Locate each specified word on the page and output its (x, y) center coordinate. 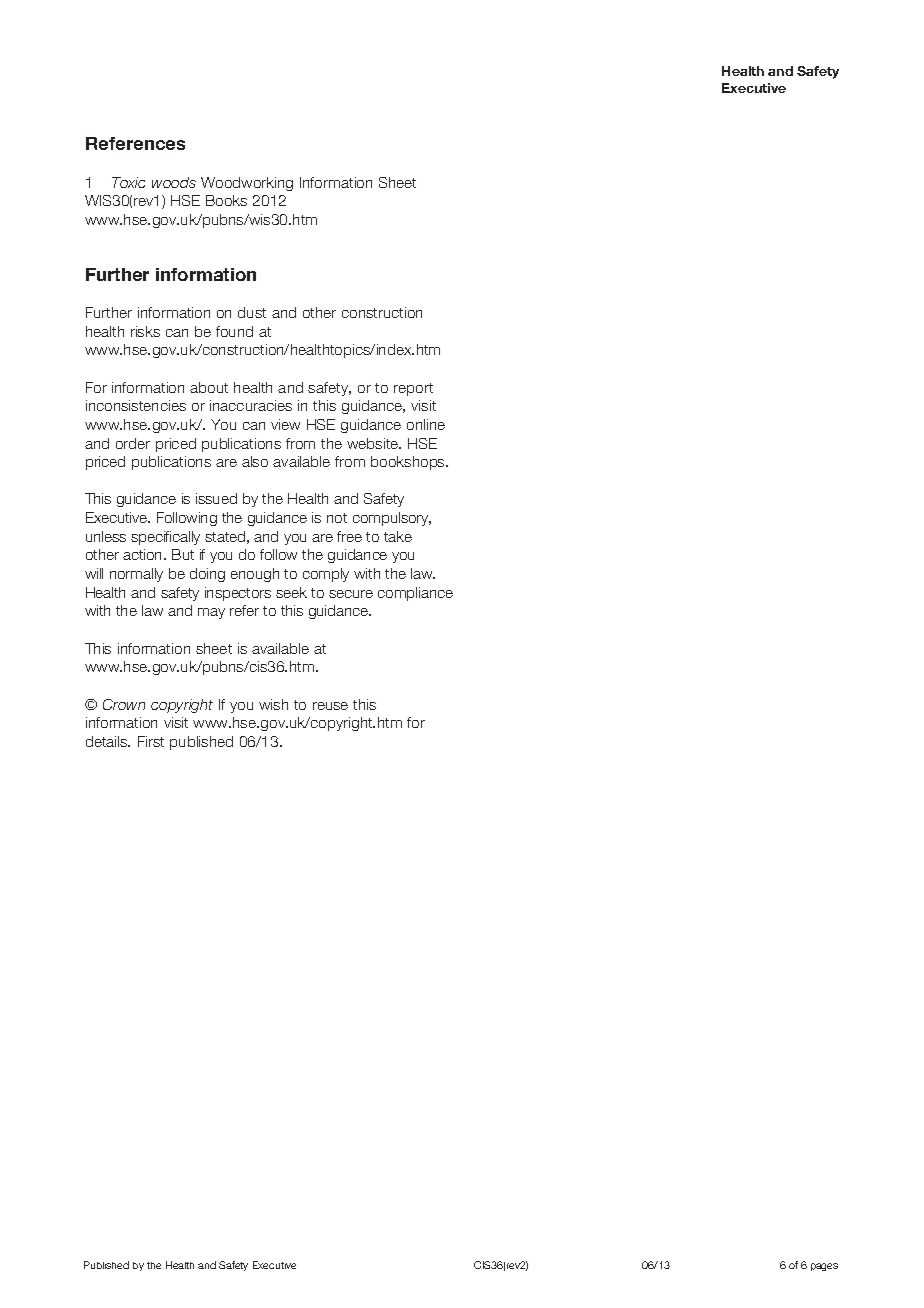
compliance (415, 594)
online (426, 424)
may (211, 613)
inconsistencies (136, 405)
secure (351, 594)
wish (273, 704)
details (108, 741)
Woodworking (247, 184)
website (374, 443)
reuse (330, 706)
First (151, 741)
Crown (124, 704)
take (398, 536)
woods (174, 182)
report (413, 389)
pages (824, 1267)
